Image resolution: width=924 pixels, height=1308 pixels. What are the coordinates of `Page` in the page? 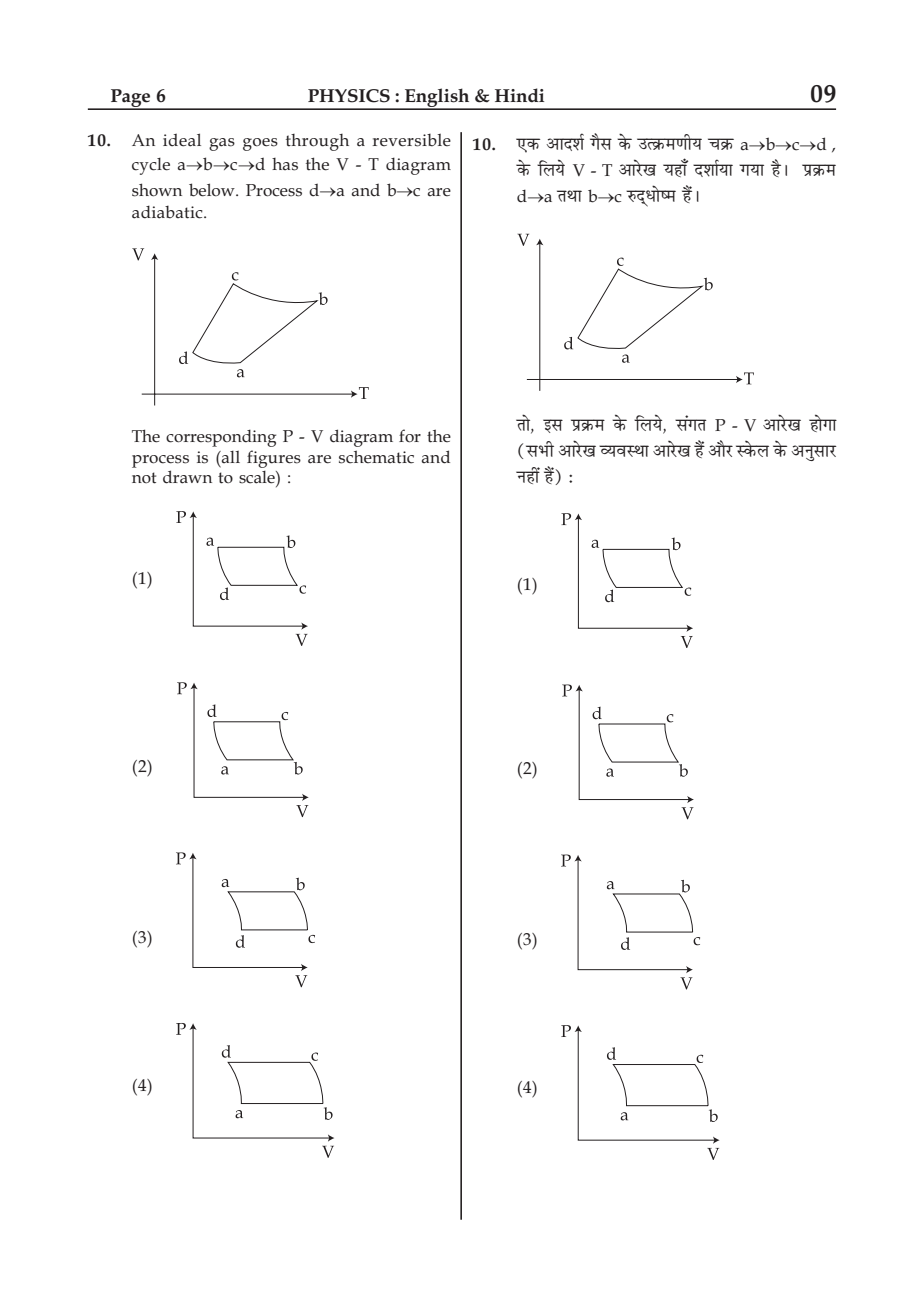 It's located at (131, 99).
